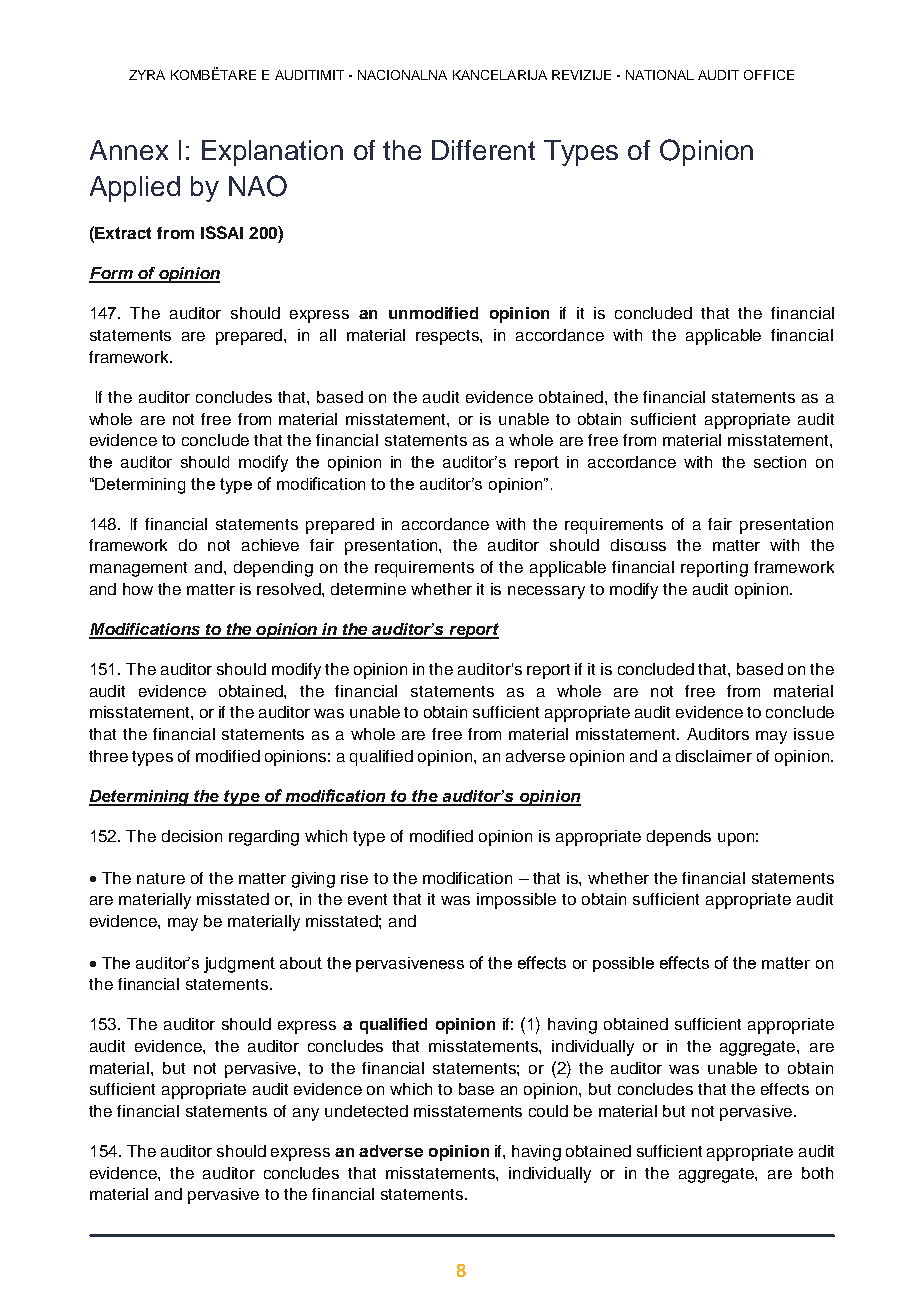  I want to click on Different, so click(483, 150).
